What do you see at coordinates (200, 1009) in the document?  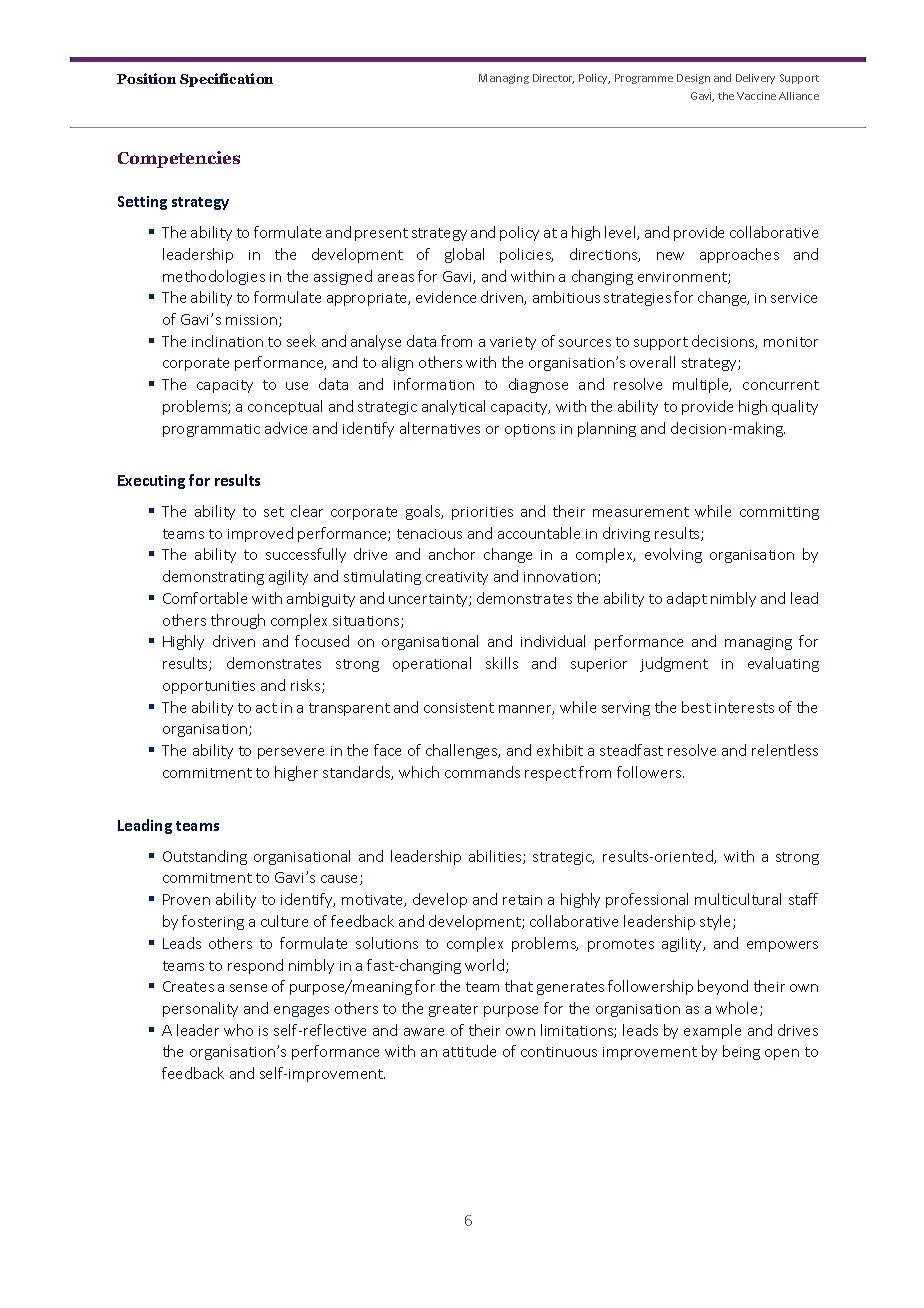 I see `personality` at bounding box center [200, 1009].
